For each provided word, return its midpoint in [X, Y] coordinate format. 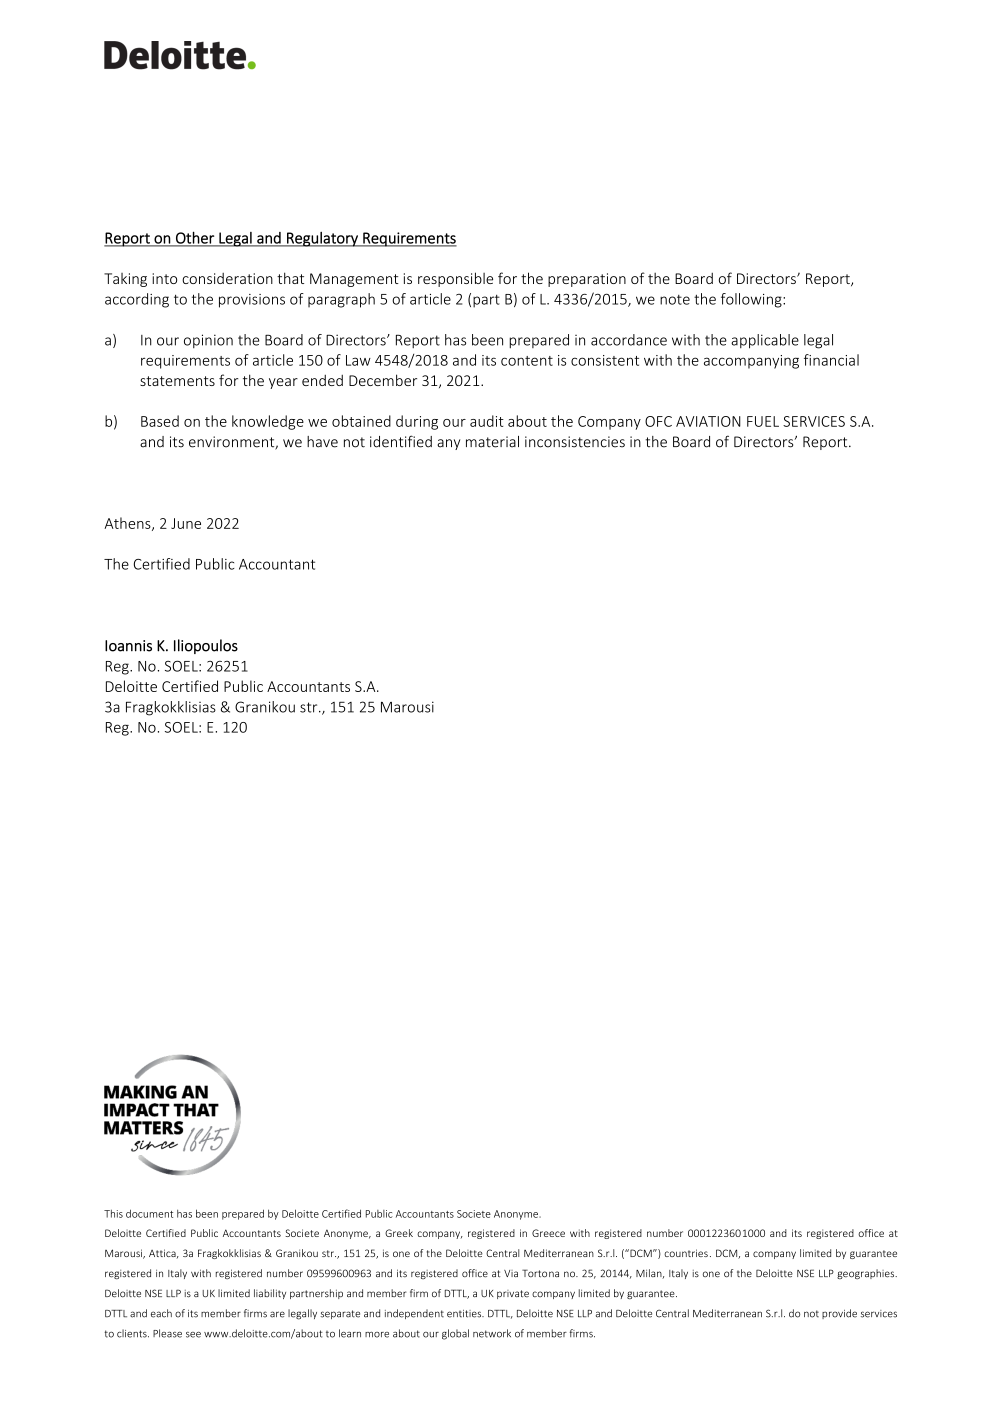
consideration [227, 278]
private [513, 1294]
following [752, 300]
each [161, 1313]
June [186, 523]
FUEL [763, 421]
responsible [455, 279]
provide [839, 1314]
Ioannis [128, 646]
